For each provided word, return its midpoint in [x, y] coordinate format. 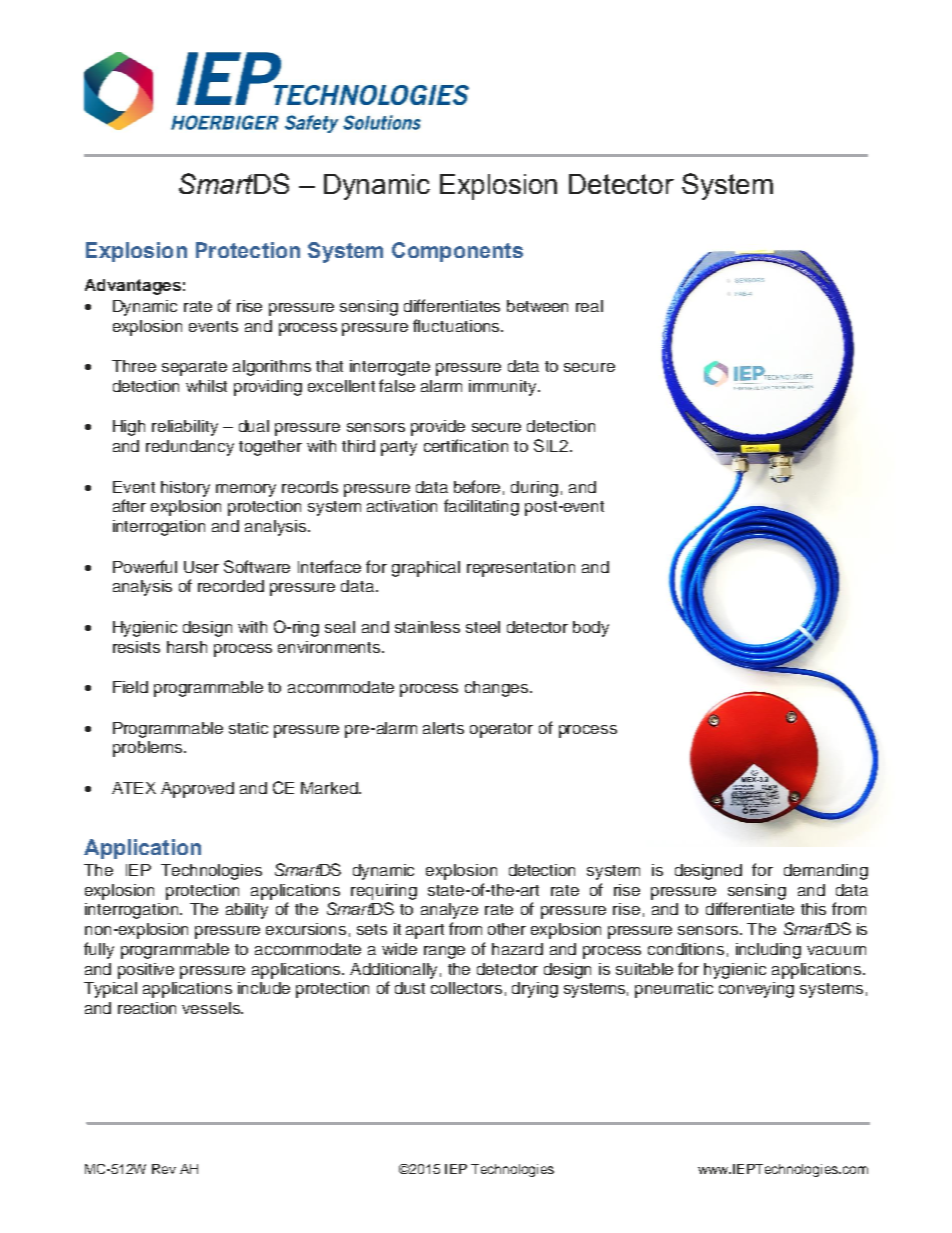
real [589, 306]
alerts [443, 728]
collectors [466, 988]
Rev [164, 1169]
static [248, 728]
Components [457, 252]
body [591, 629]
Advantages [133, 287]
